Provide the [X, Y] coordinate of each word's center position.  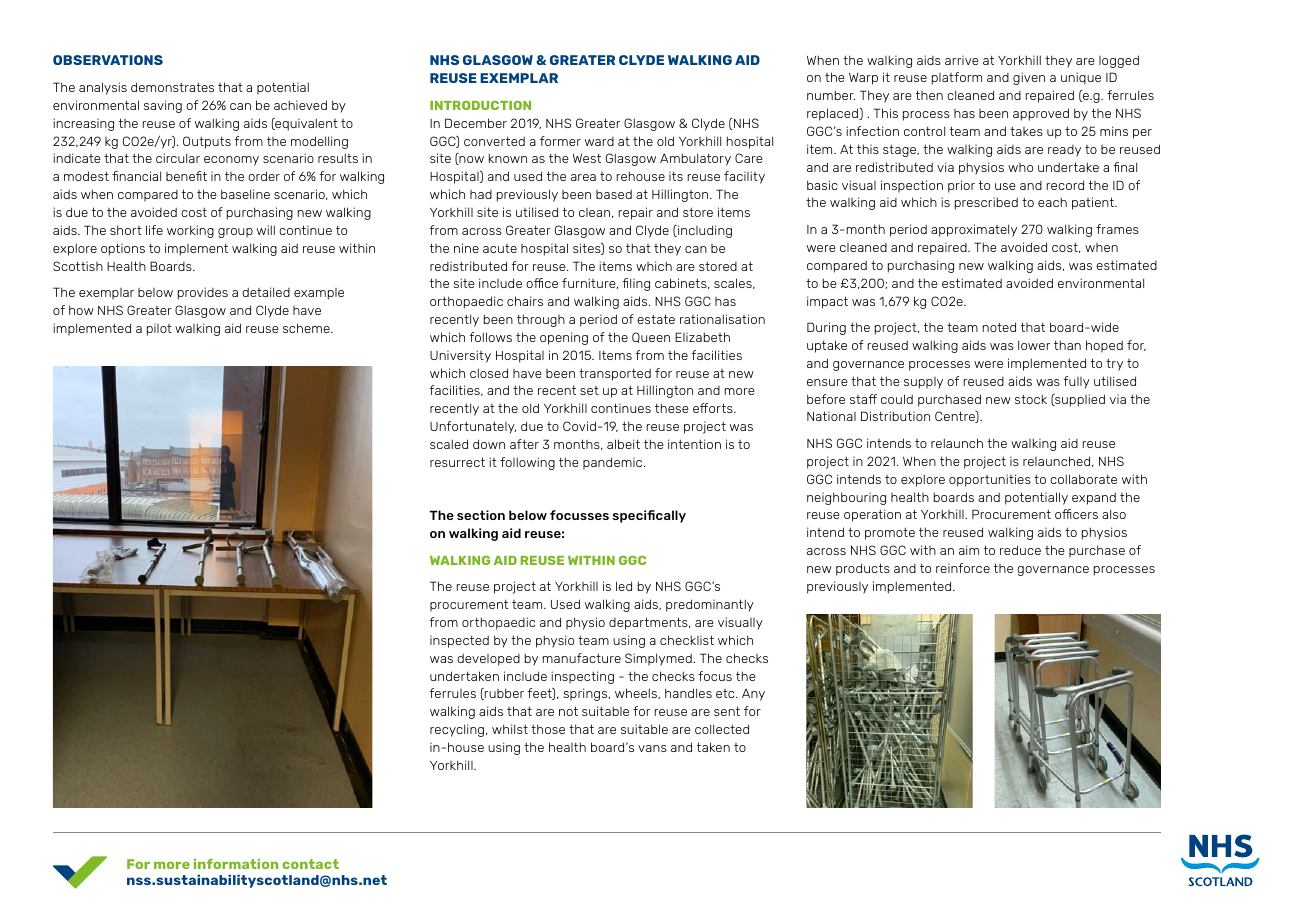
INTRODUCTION [480, 105]
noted [999, 327]
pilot [159, 330]
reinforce [963, 568]
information [236, 864]
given [1029, 78]
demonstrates [172, 87]
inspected [459, 641]
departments [649, 623]
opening [564, 338]
